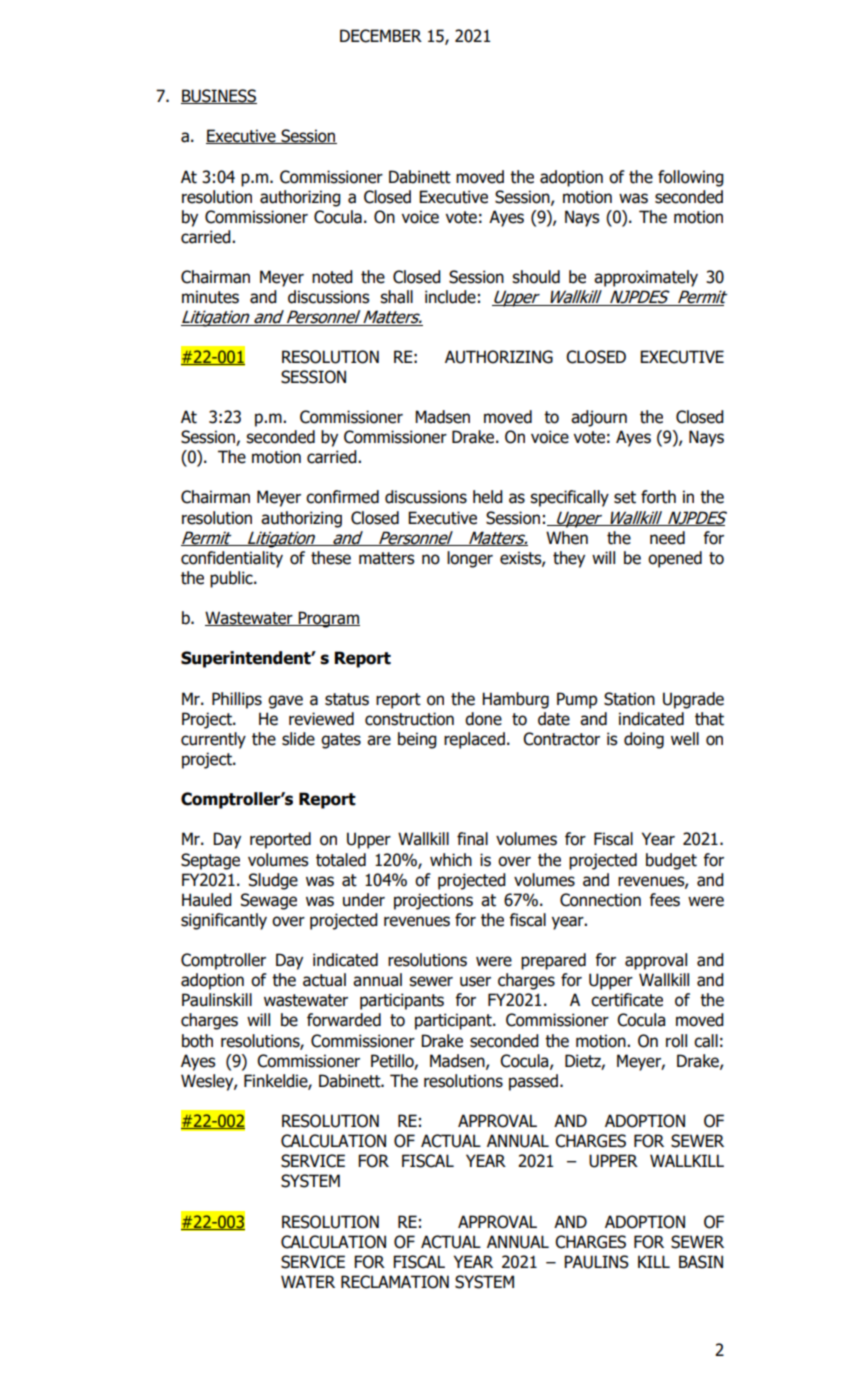 The image size is (849, 1400). What do you see at coordinates (219, 96) in the screenshot?
I see `BUSINESS` at bounding box center [219, 96].
